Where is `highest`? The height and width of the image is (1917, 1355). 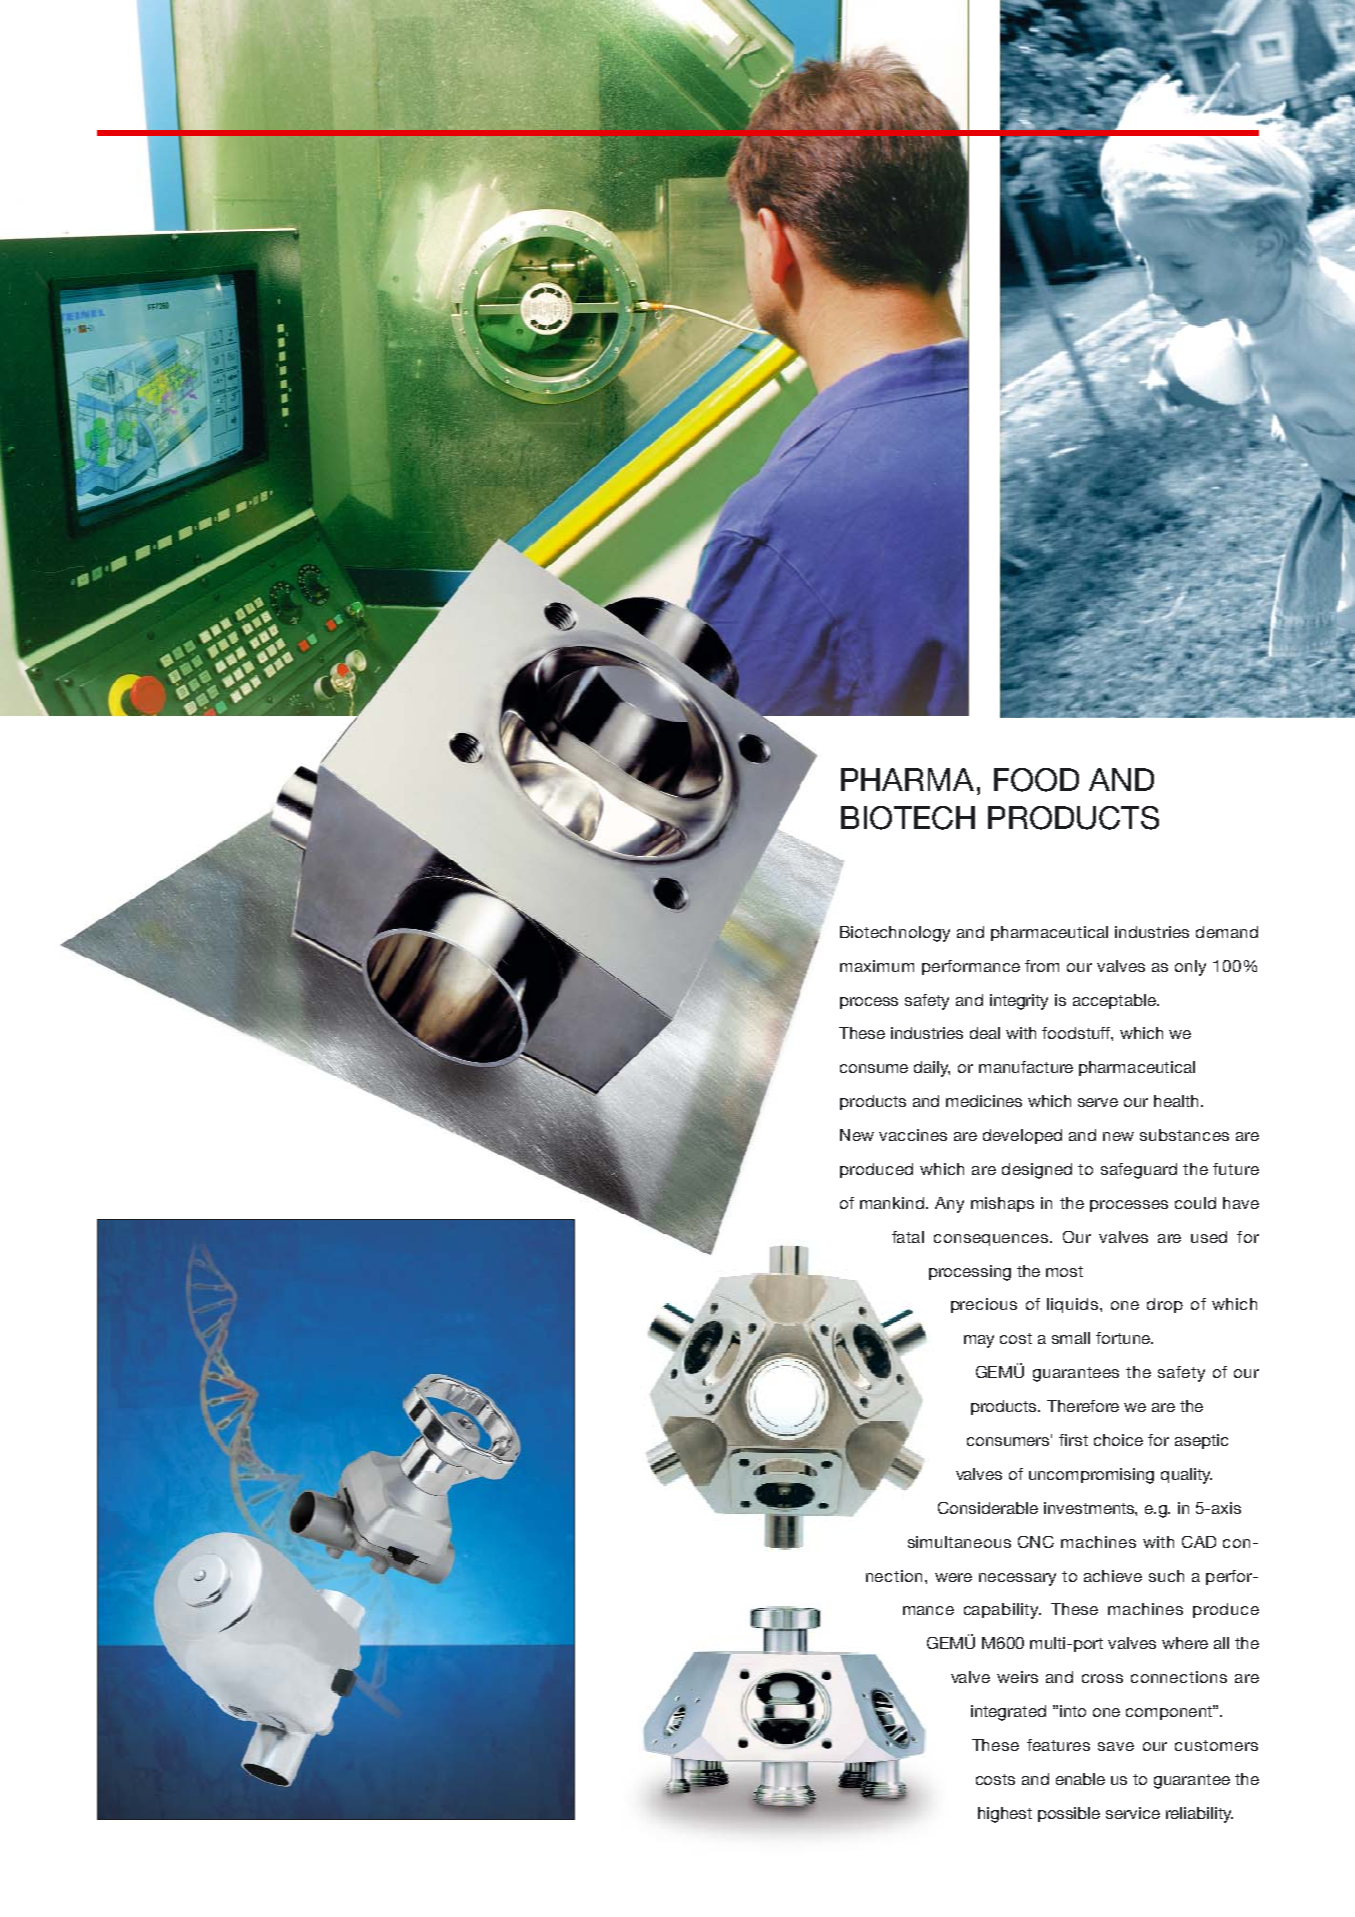 highest is located at coordinates (1005, 1815).
